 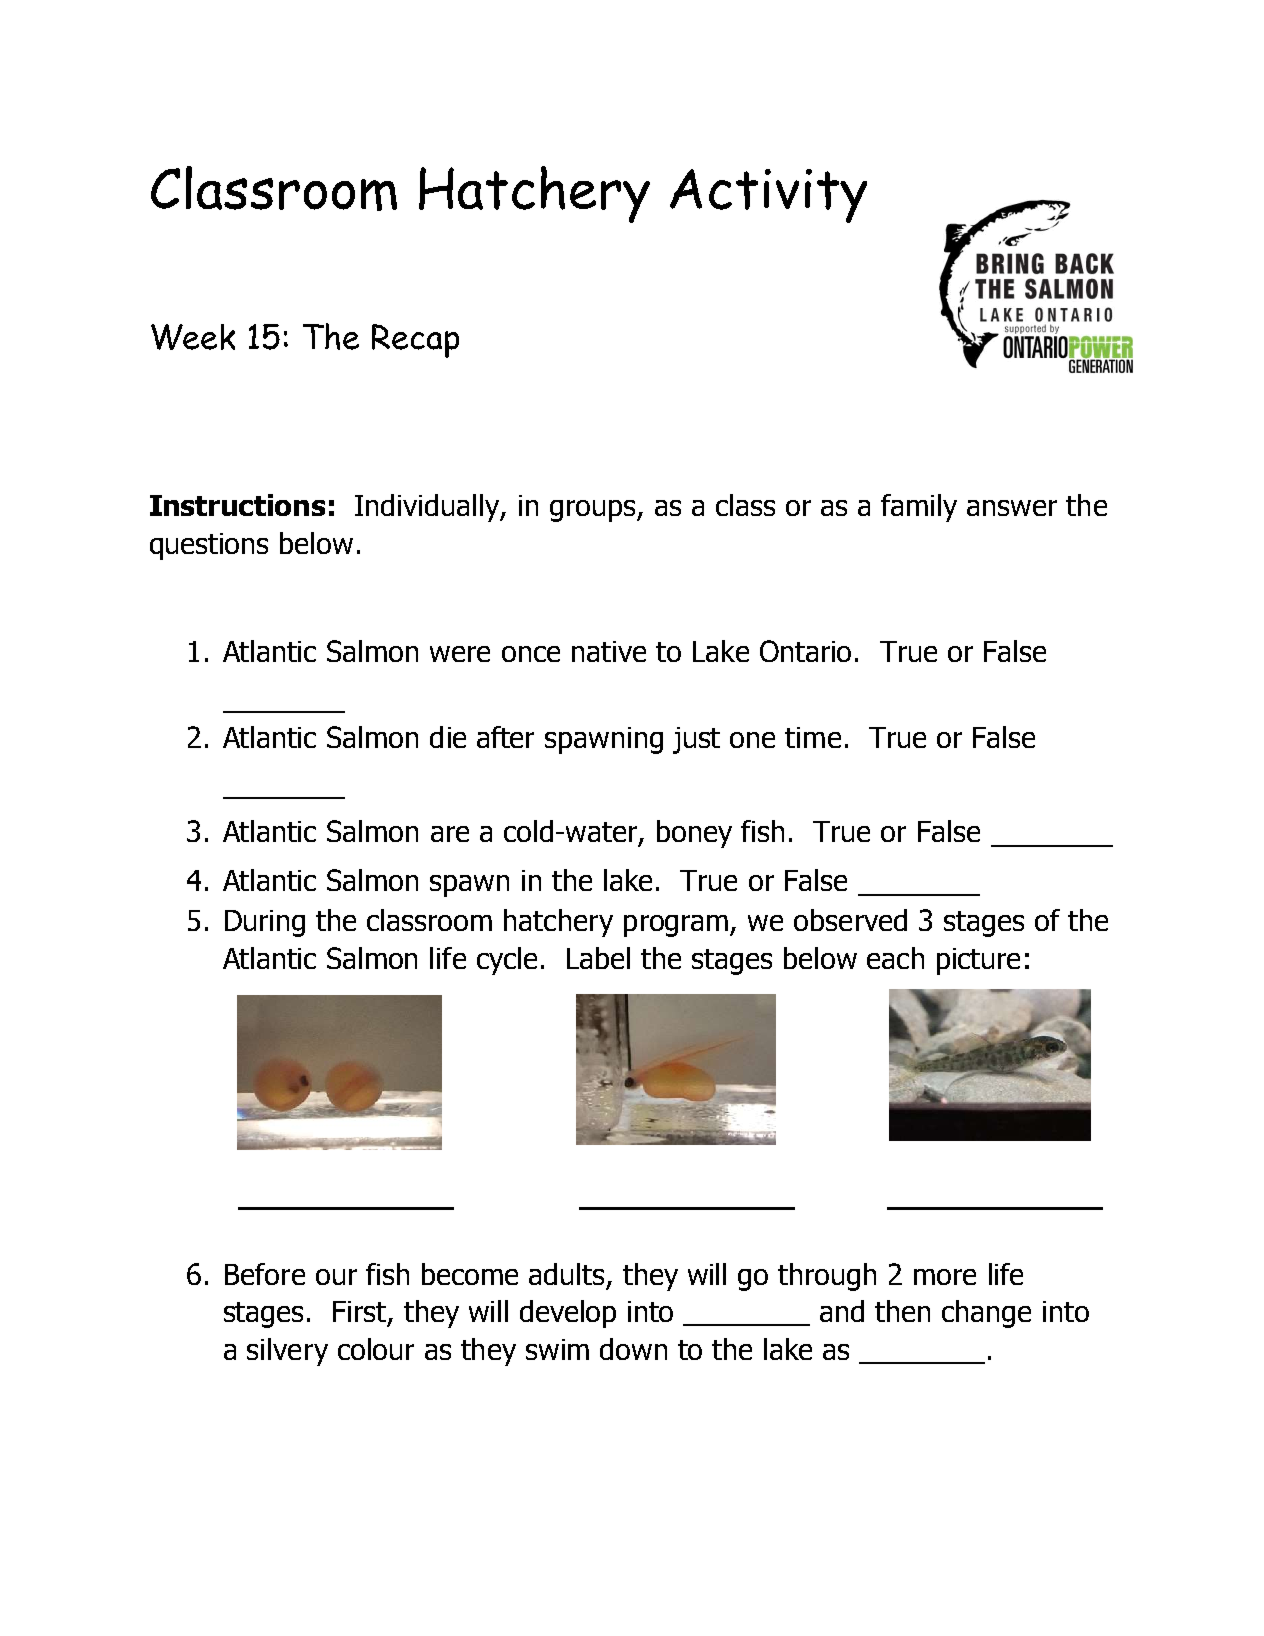 What do you see at coordinates (813, 737) in the screenshot?
I see `time` at bounding box center [813, 737].
